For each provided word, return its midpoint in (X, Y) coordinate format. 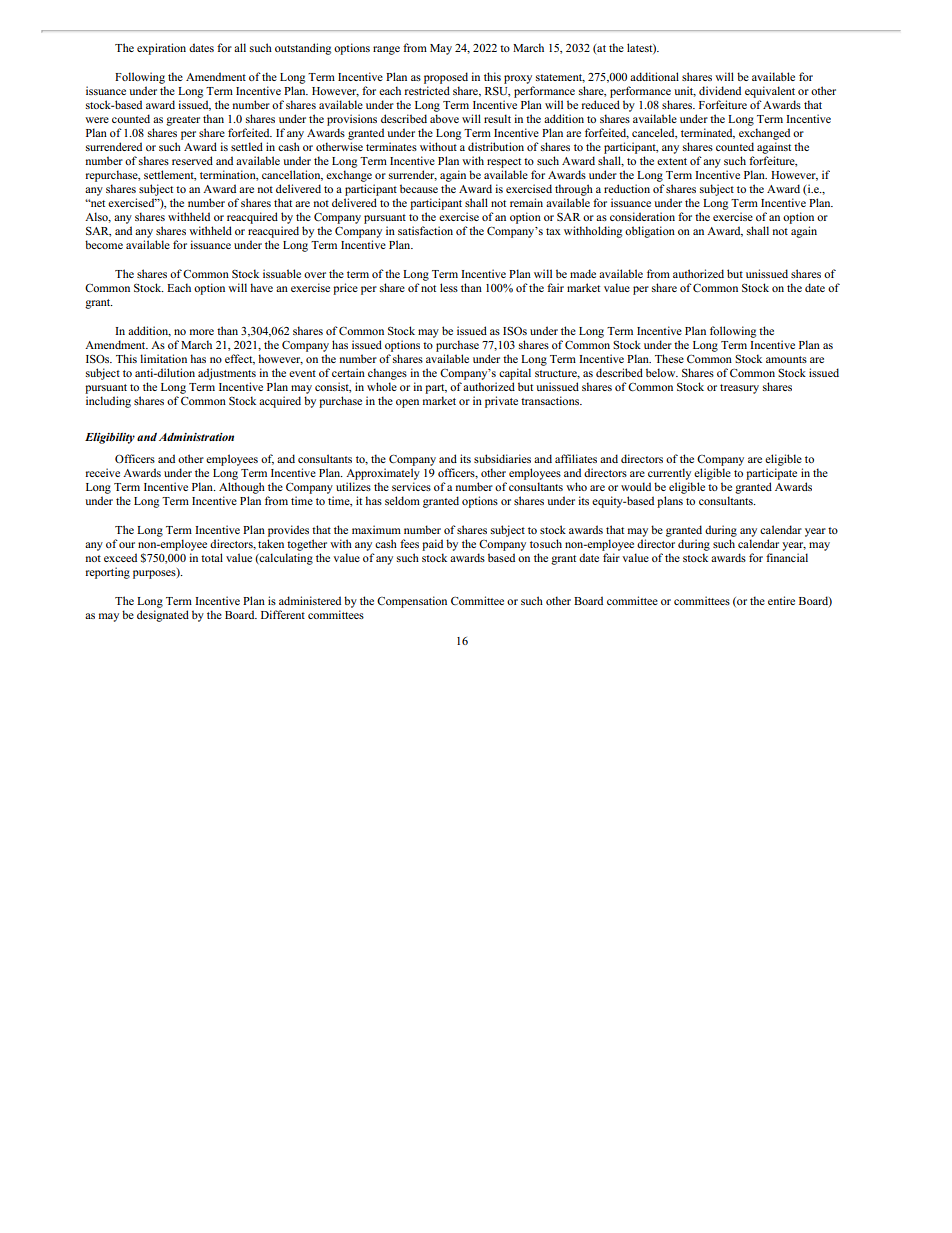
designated (163, 616)
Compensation (412, 602)
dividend (720, 90)
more (202, 332)
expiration (161, 49)
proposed (446, 78)
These (669, 358)
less (449, 287)
